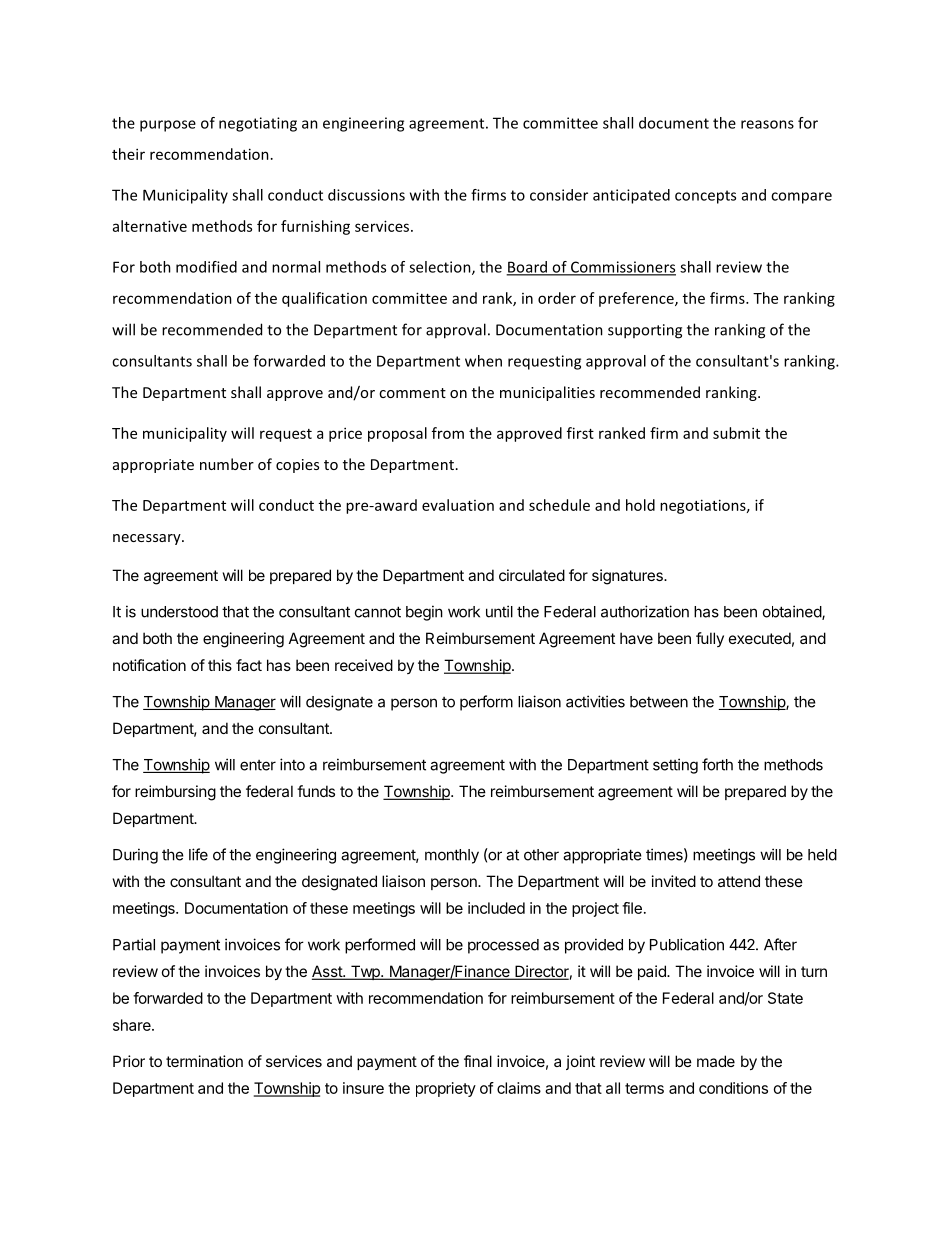 The width and height of the screenshot is (952, 1233). I want to click on purpose, so click(168, 126).
